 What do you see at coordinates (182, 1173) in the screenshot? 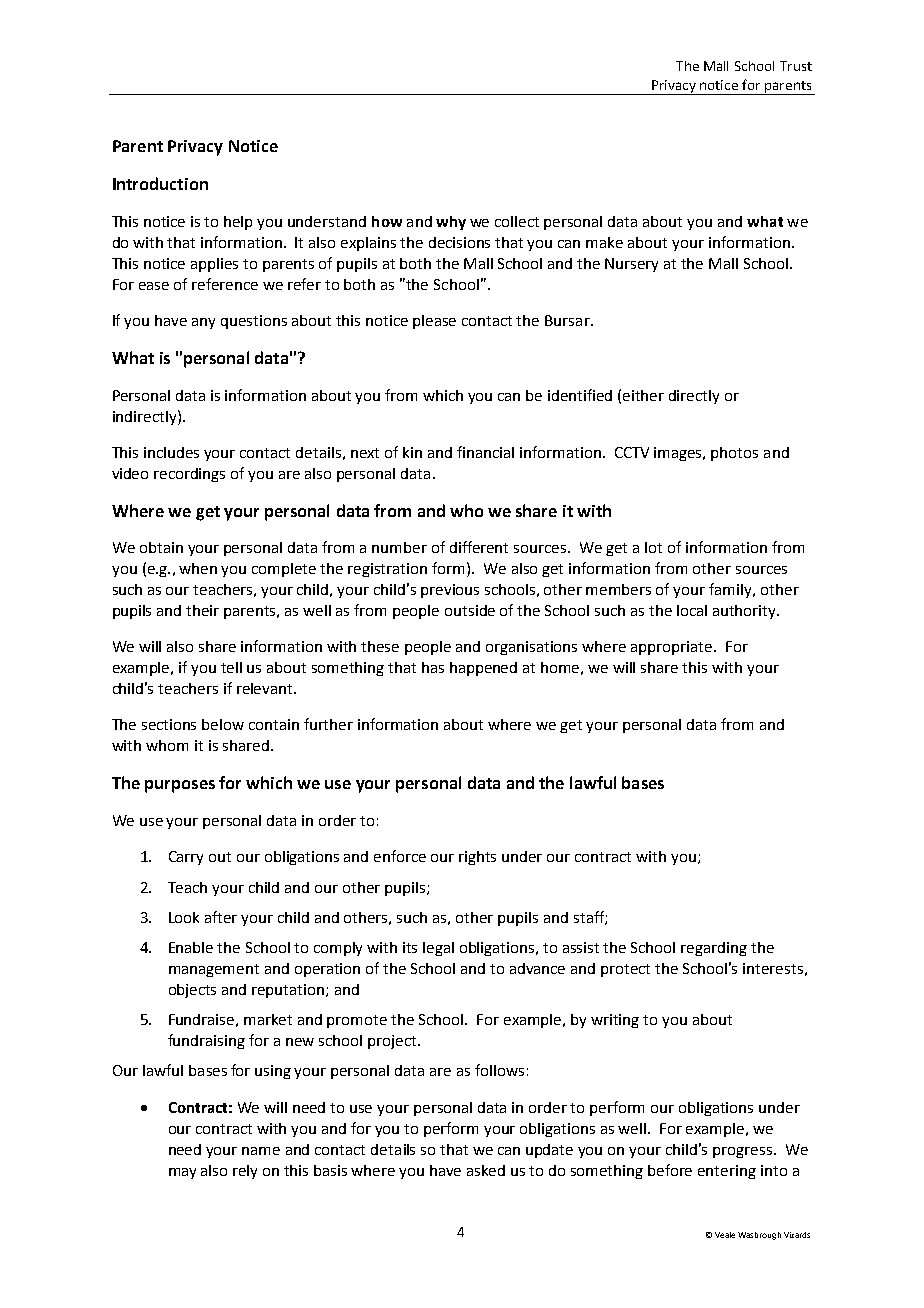
I see `may` at bounding box center [182, 1173].
